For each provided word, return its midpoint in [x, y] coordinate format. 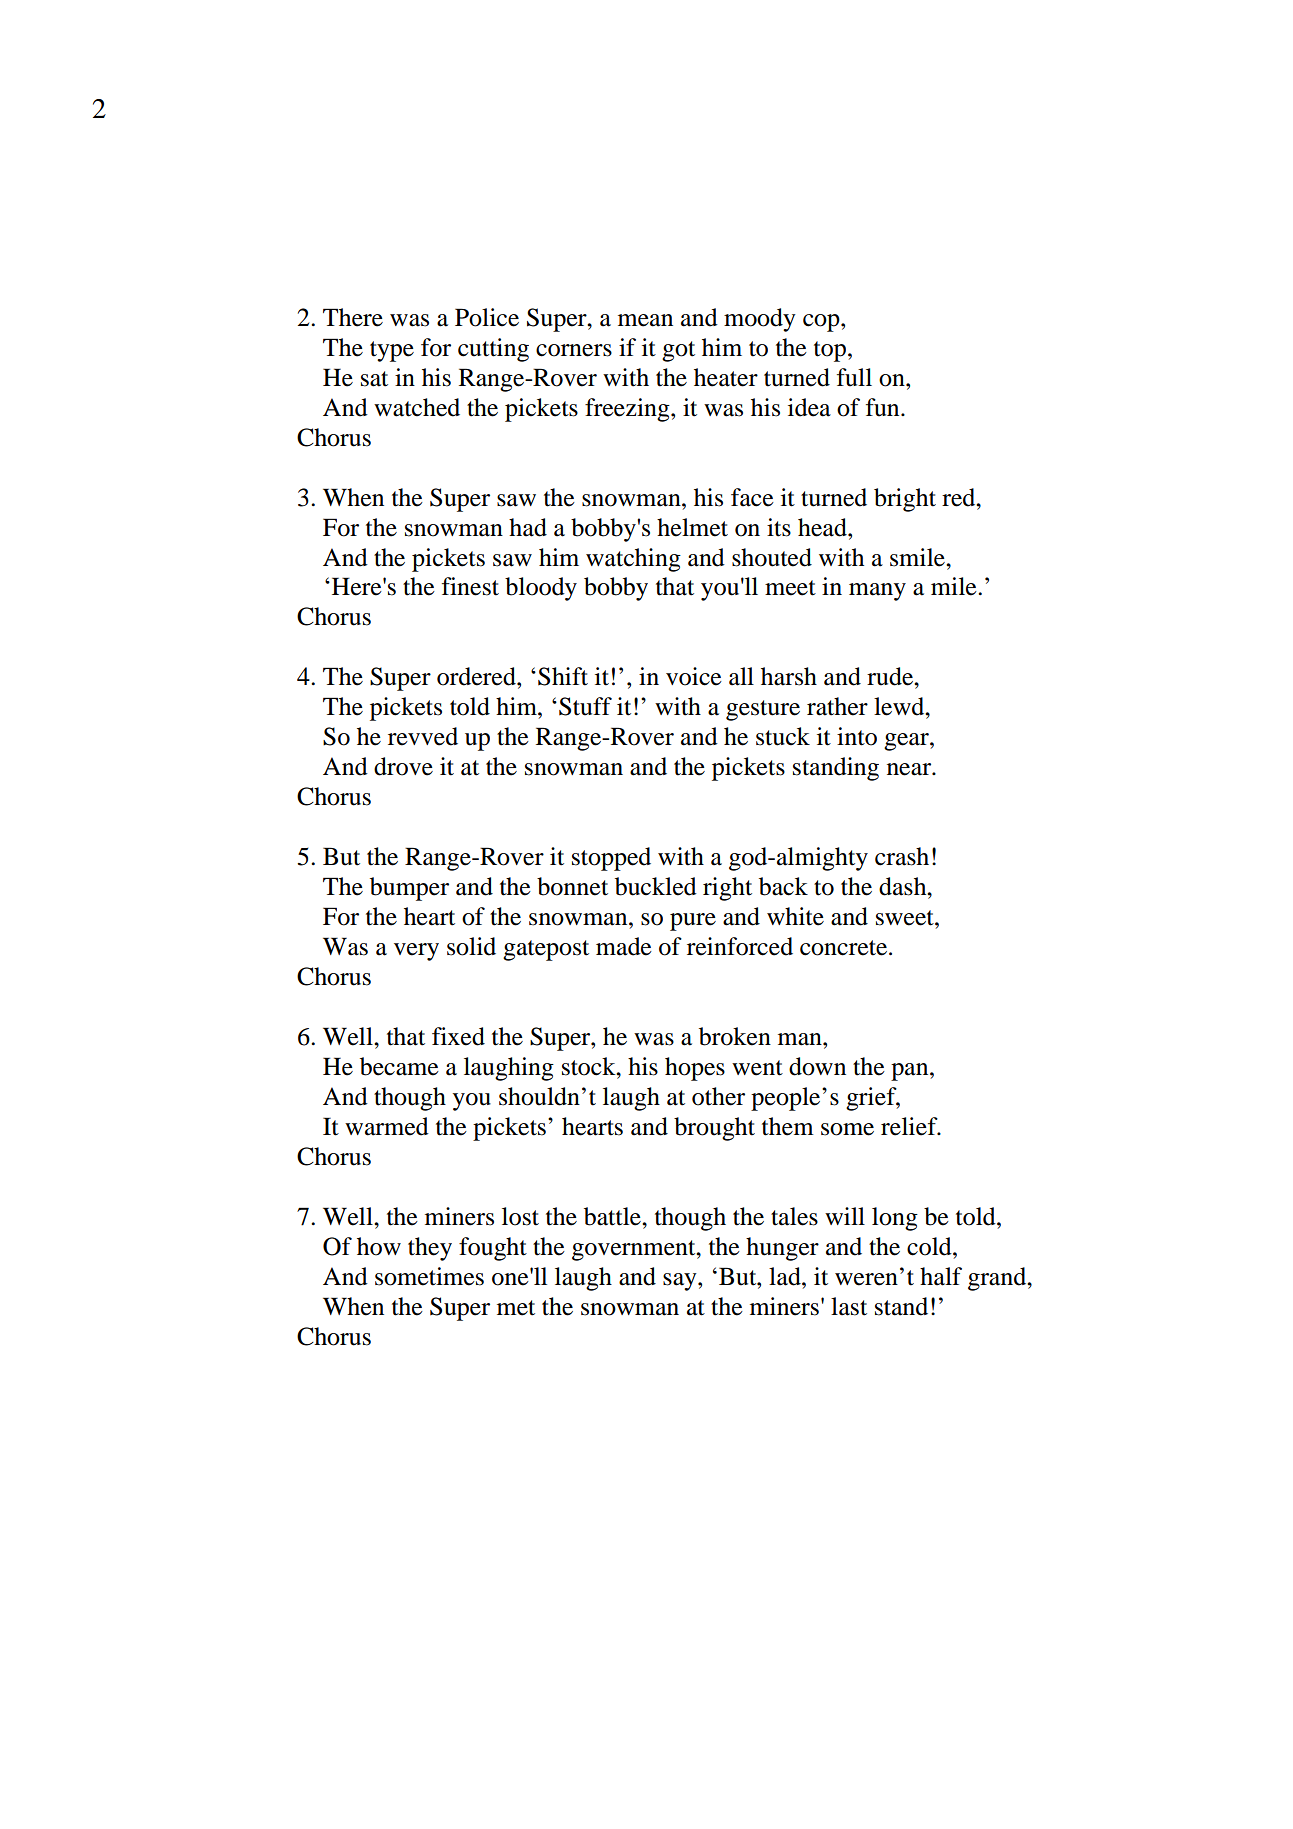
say [681, 1282]
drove [403, 766]
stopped [611, 859]
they [430, 1249]
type [392, 351]
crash [902, 856]
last [849, 1306]
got [678, 351]
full [854, 377]
